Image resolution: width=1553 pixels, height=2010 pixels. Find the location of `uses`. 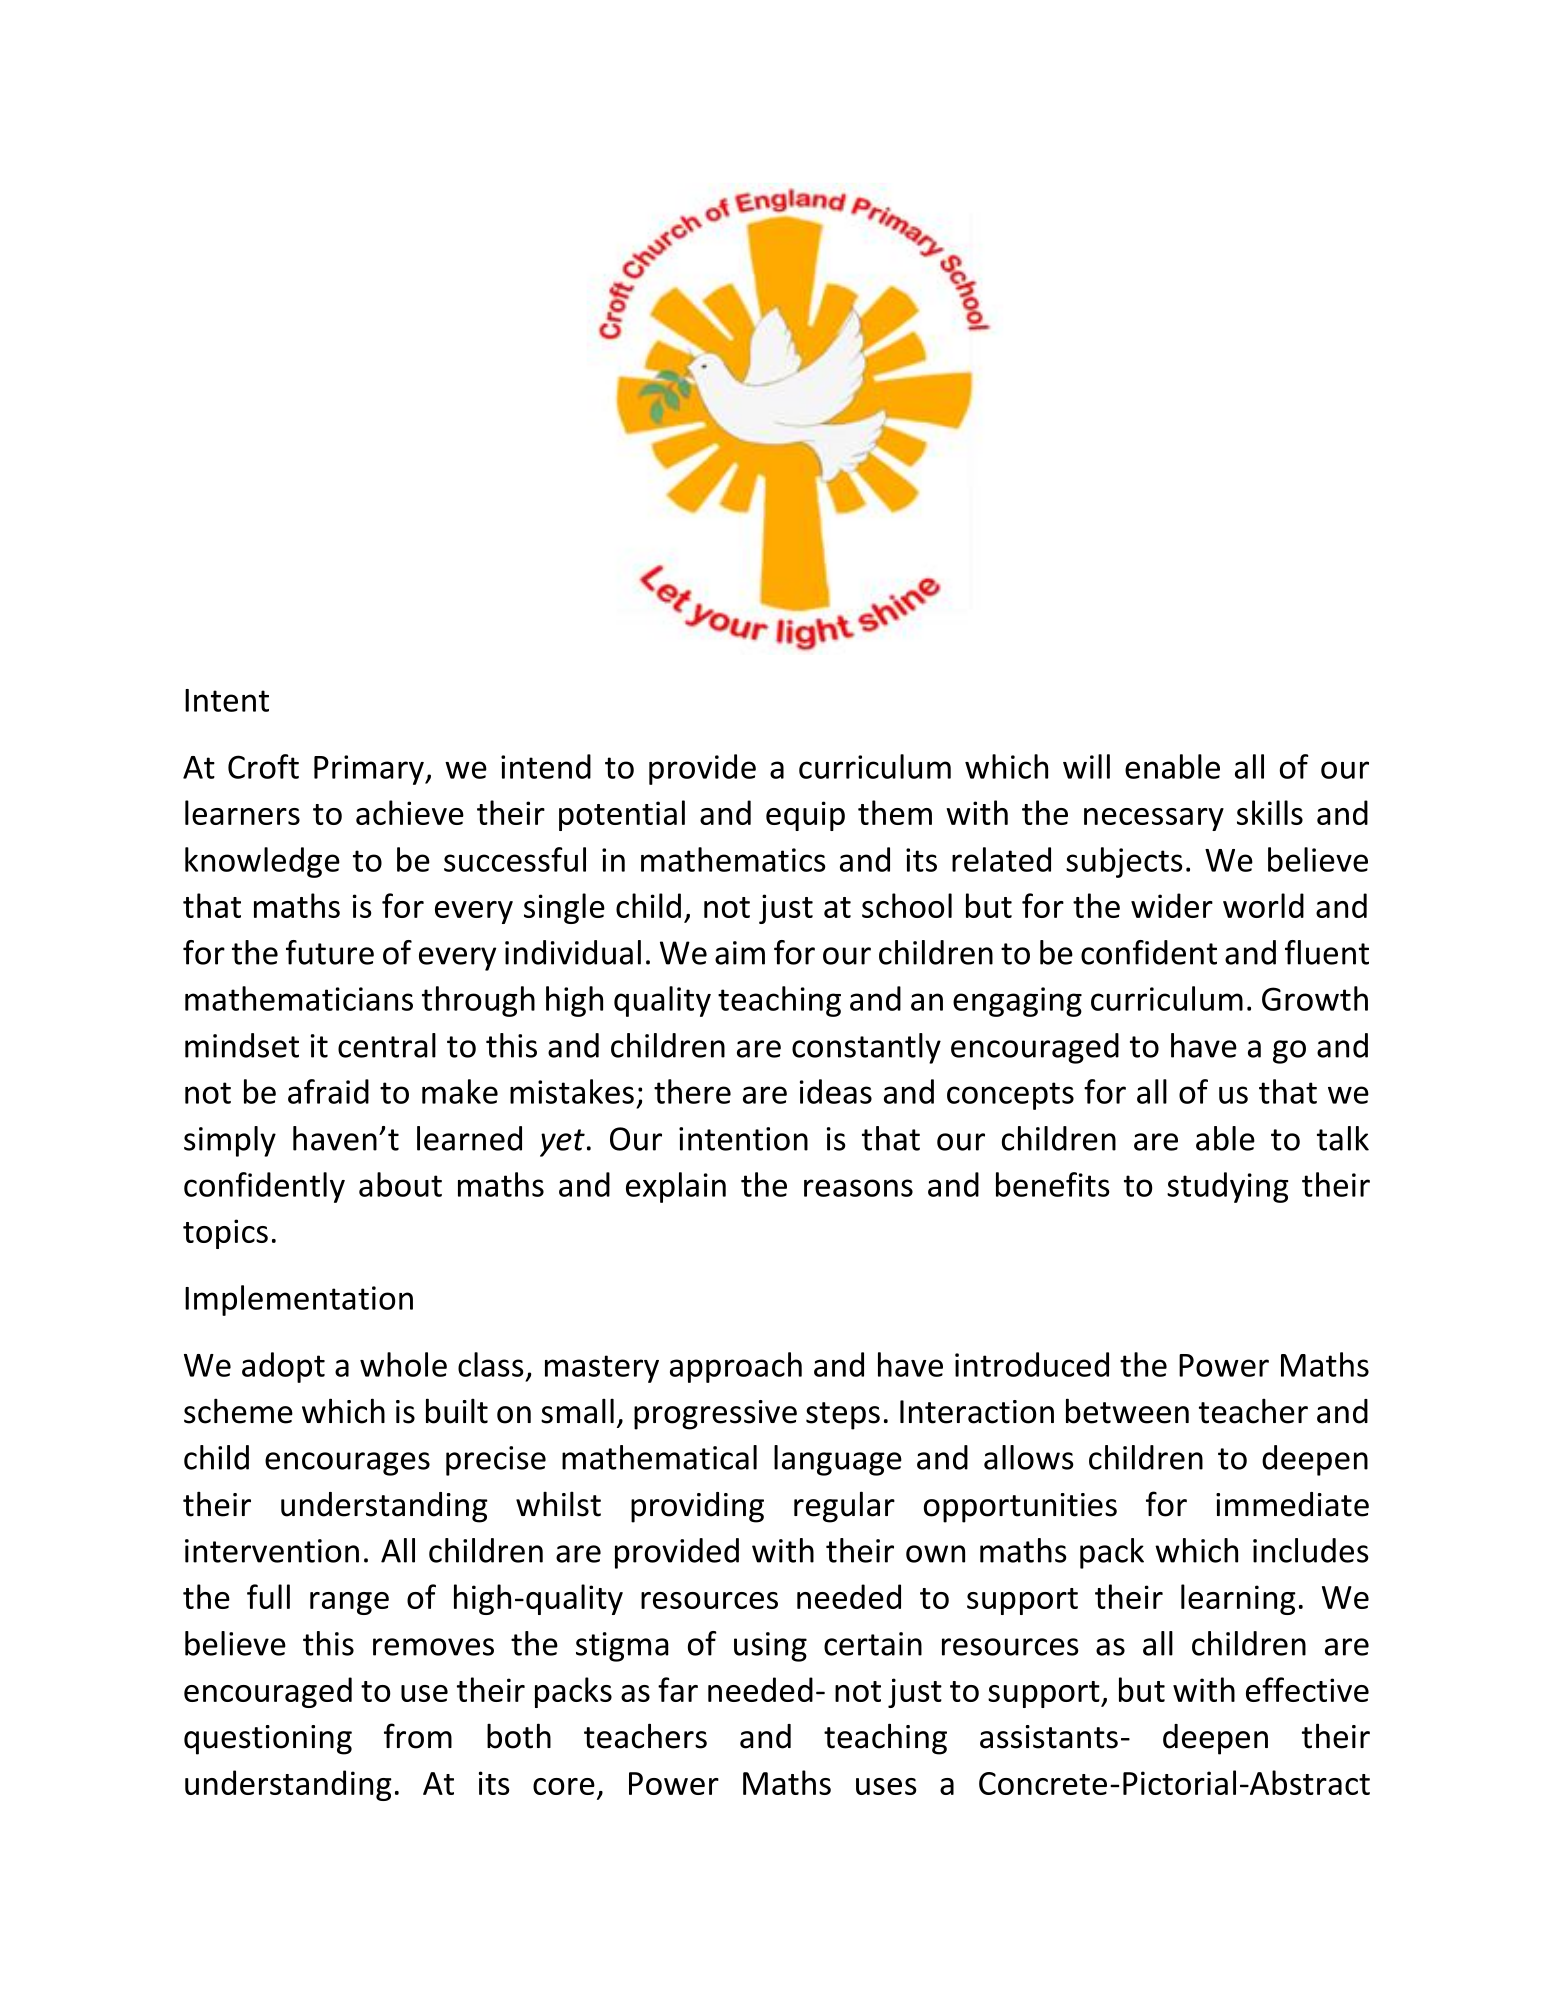

uses is located at coordinates (886, 1786).
